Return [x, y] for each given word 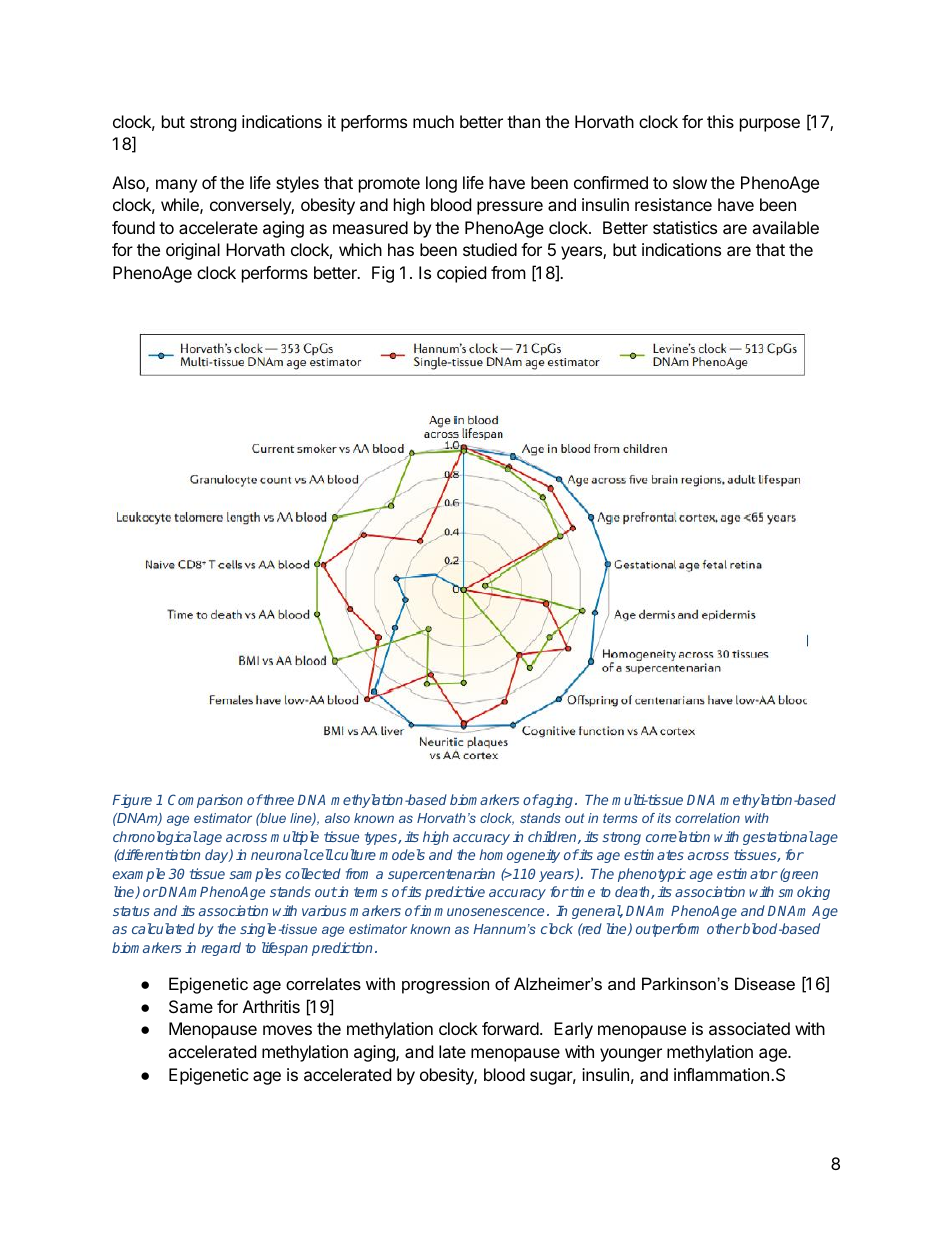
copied [461, 274]
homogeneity [519, 856]
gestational [778, 838]
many [176, 186]
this [720, 121]
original [193, 251]
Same [191, 1006]
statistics [685, 227]
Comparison [205, 801]
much [433, 121]
